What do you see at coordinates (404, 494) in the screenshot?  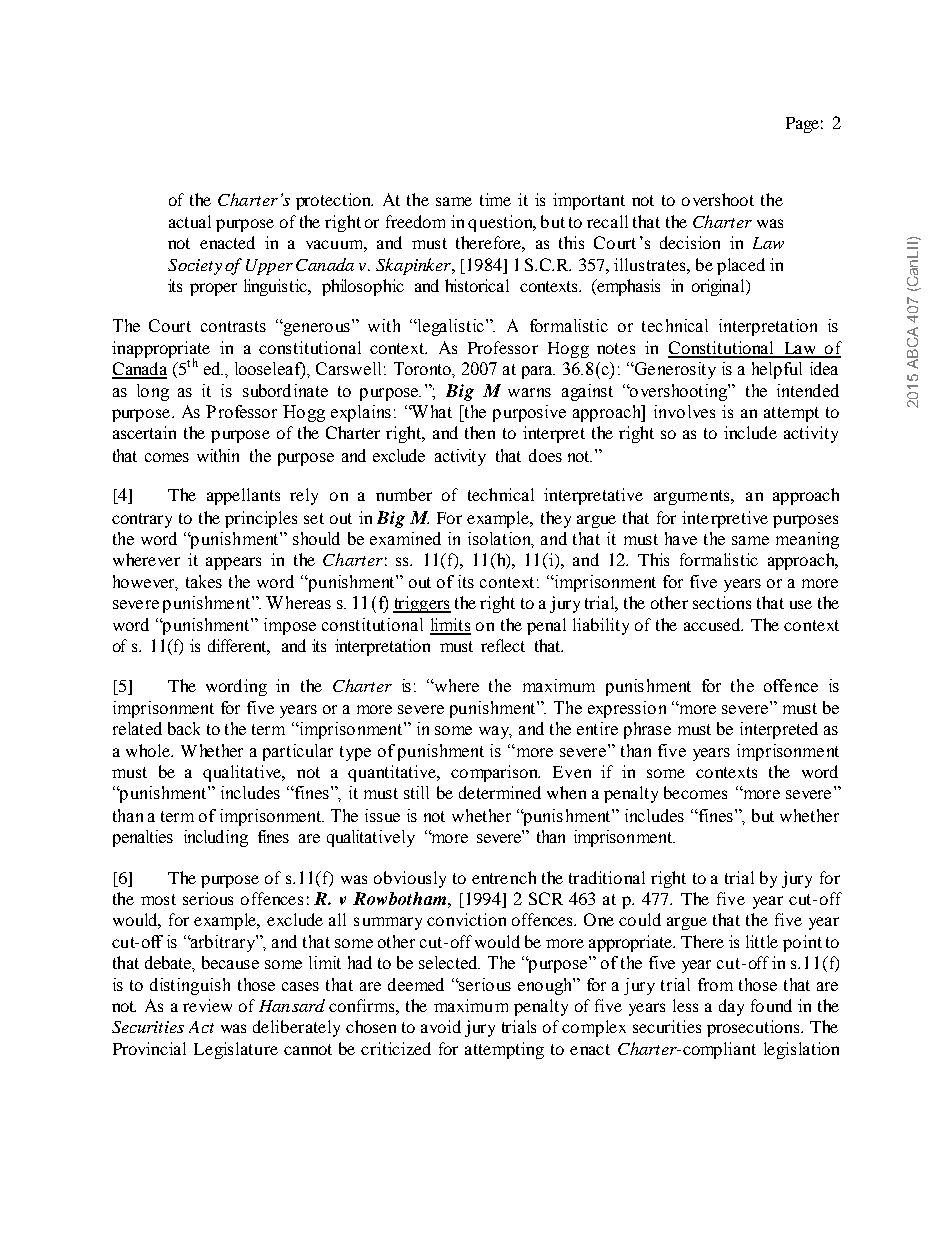 I see `number` at bounding box center [404, 494].
